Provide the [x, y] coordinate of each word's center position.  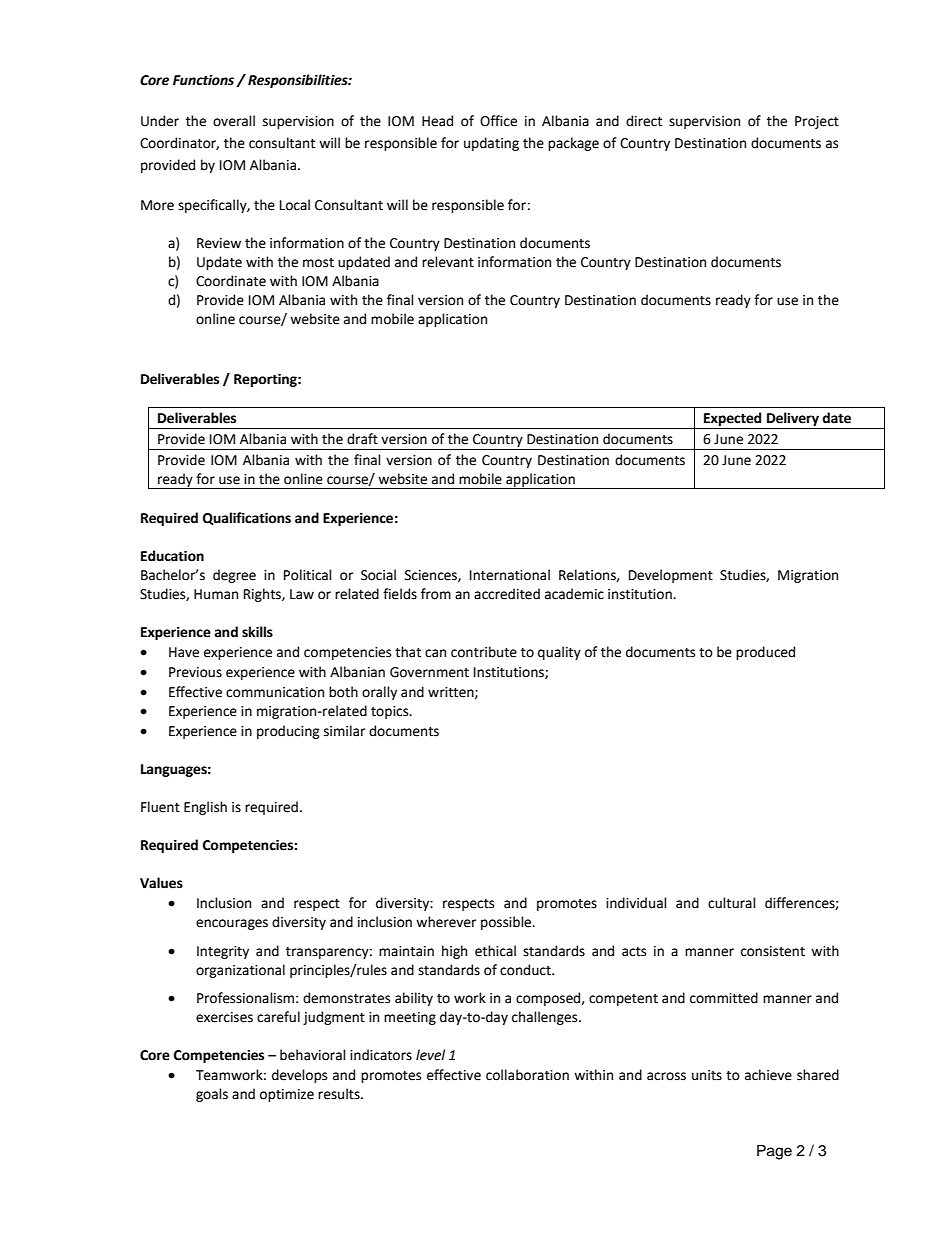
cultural [732, 903]
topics [391, 712]
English [205, 808]
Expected [732, 419]
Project [817, 122]
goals [212, 1095]
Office [498, 121]
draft [362, 439]
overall [234, 121]
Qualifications [247, 518]
